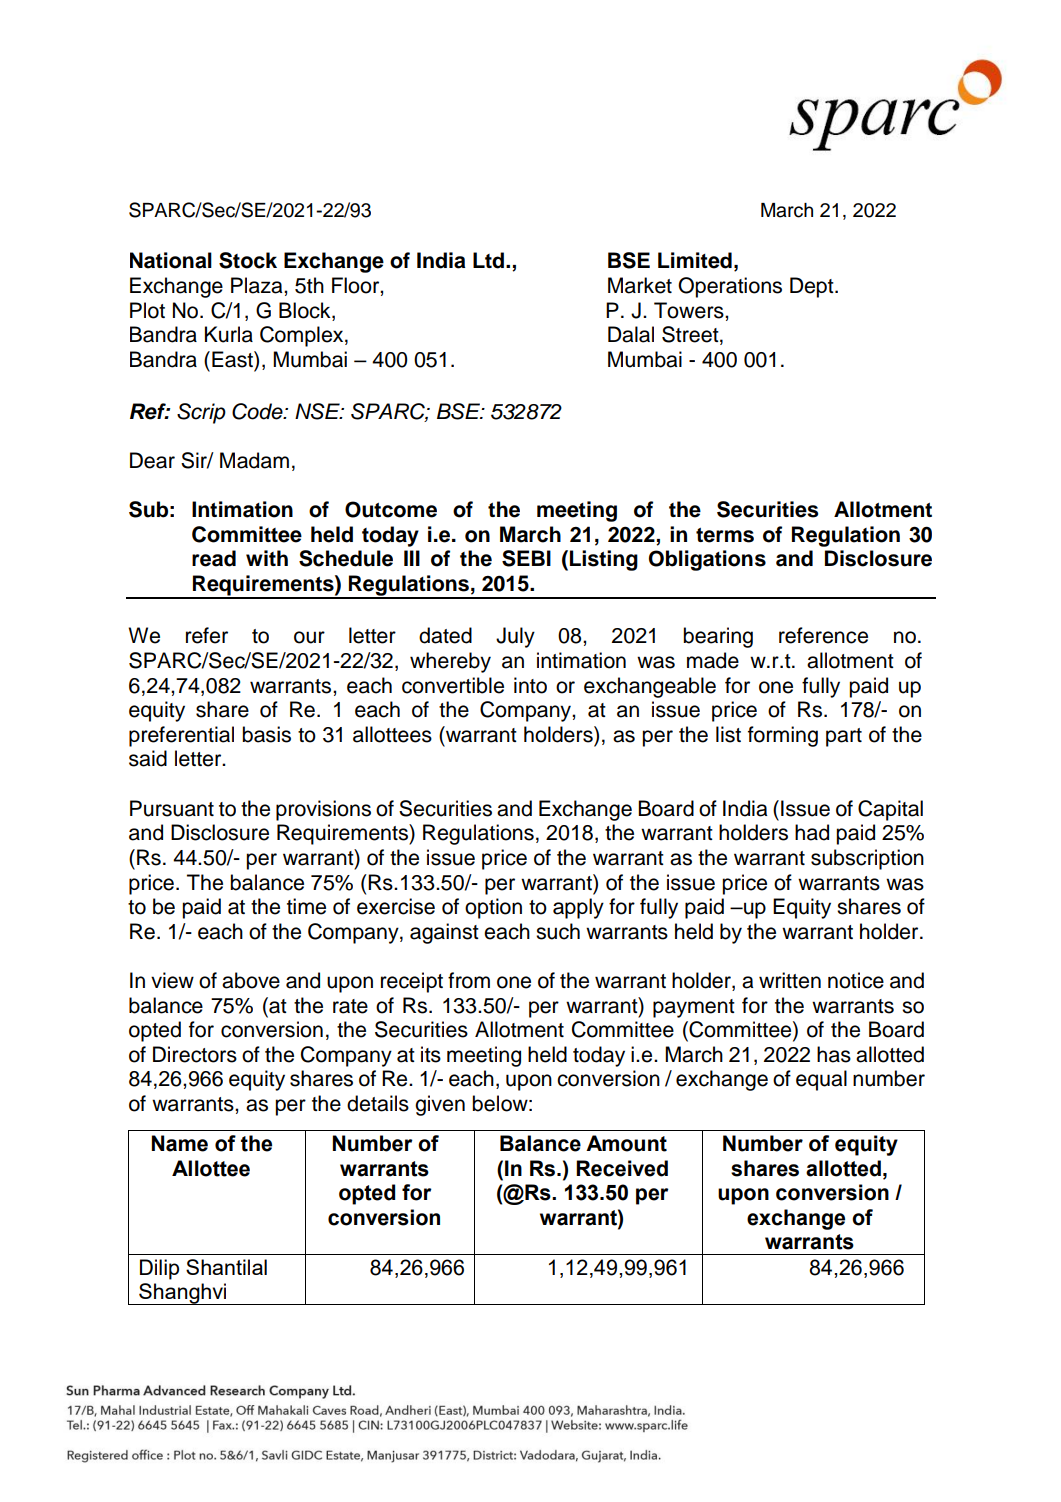 The height and width of the screenshot is (1502, 1061). Describe the element at coordinates (530, 685) in the screenshot. I see `into` at that location.
